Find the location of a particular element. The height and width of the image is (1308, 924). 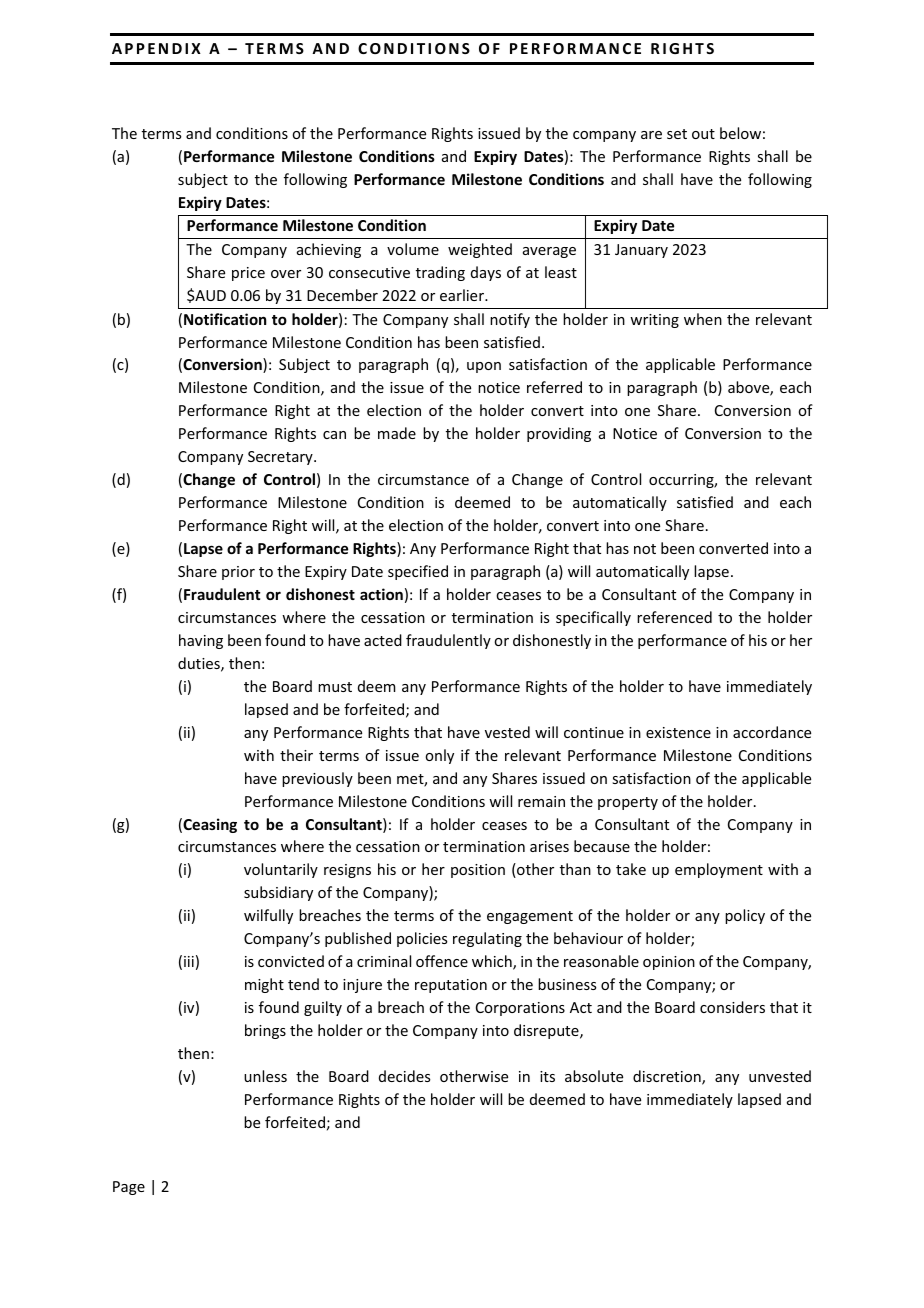

volume is located at coordinates (413, 249).
